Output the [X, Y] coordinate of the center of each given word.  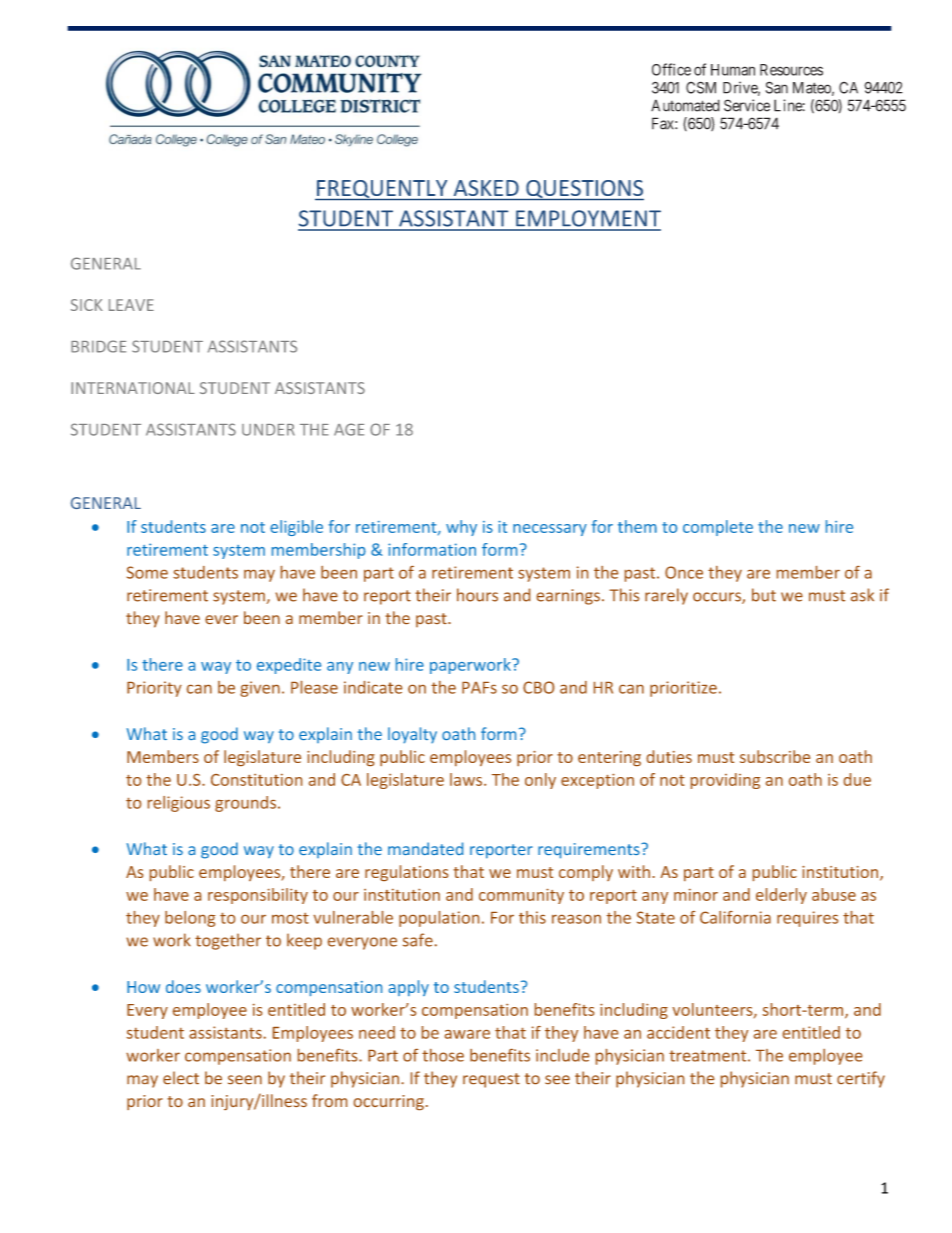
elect [181, 1077]
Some [147, 572]
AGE [349, 429]
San [777, 87]
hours [477, 595]
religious [179, 804]
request [491, 1080]
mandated [425, 848]
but [764, 595]
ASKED [486, 188]
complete [718, 528]
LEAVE [131, 305]
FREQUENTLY [382, 190]
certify [861, 1079]
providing [725, 781]
